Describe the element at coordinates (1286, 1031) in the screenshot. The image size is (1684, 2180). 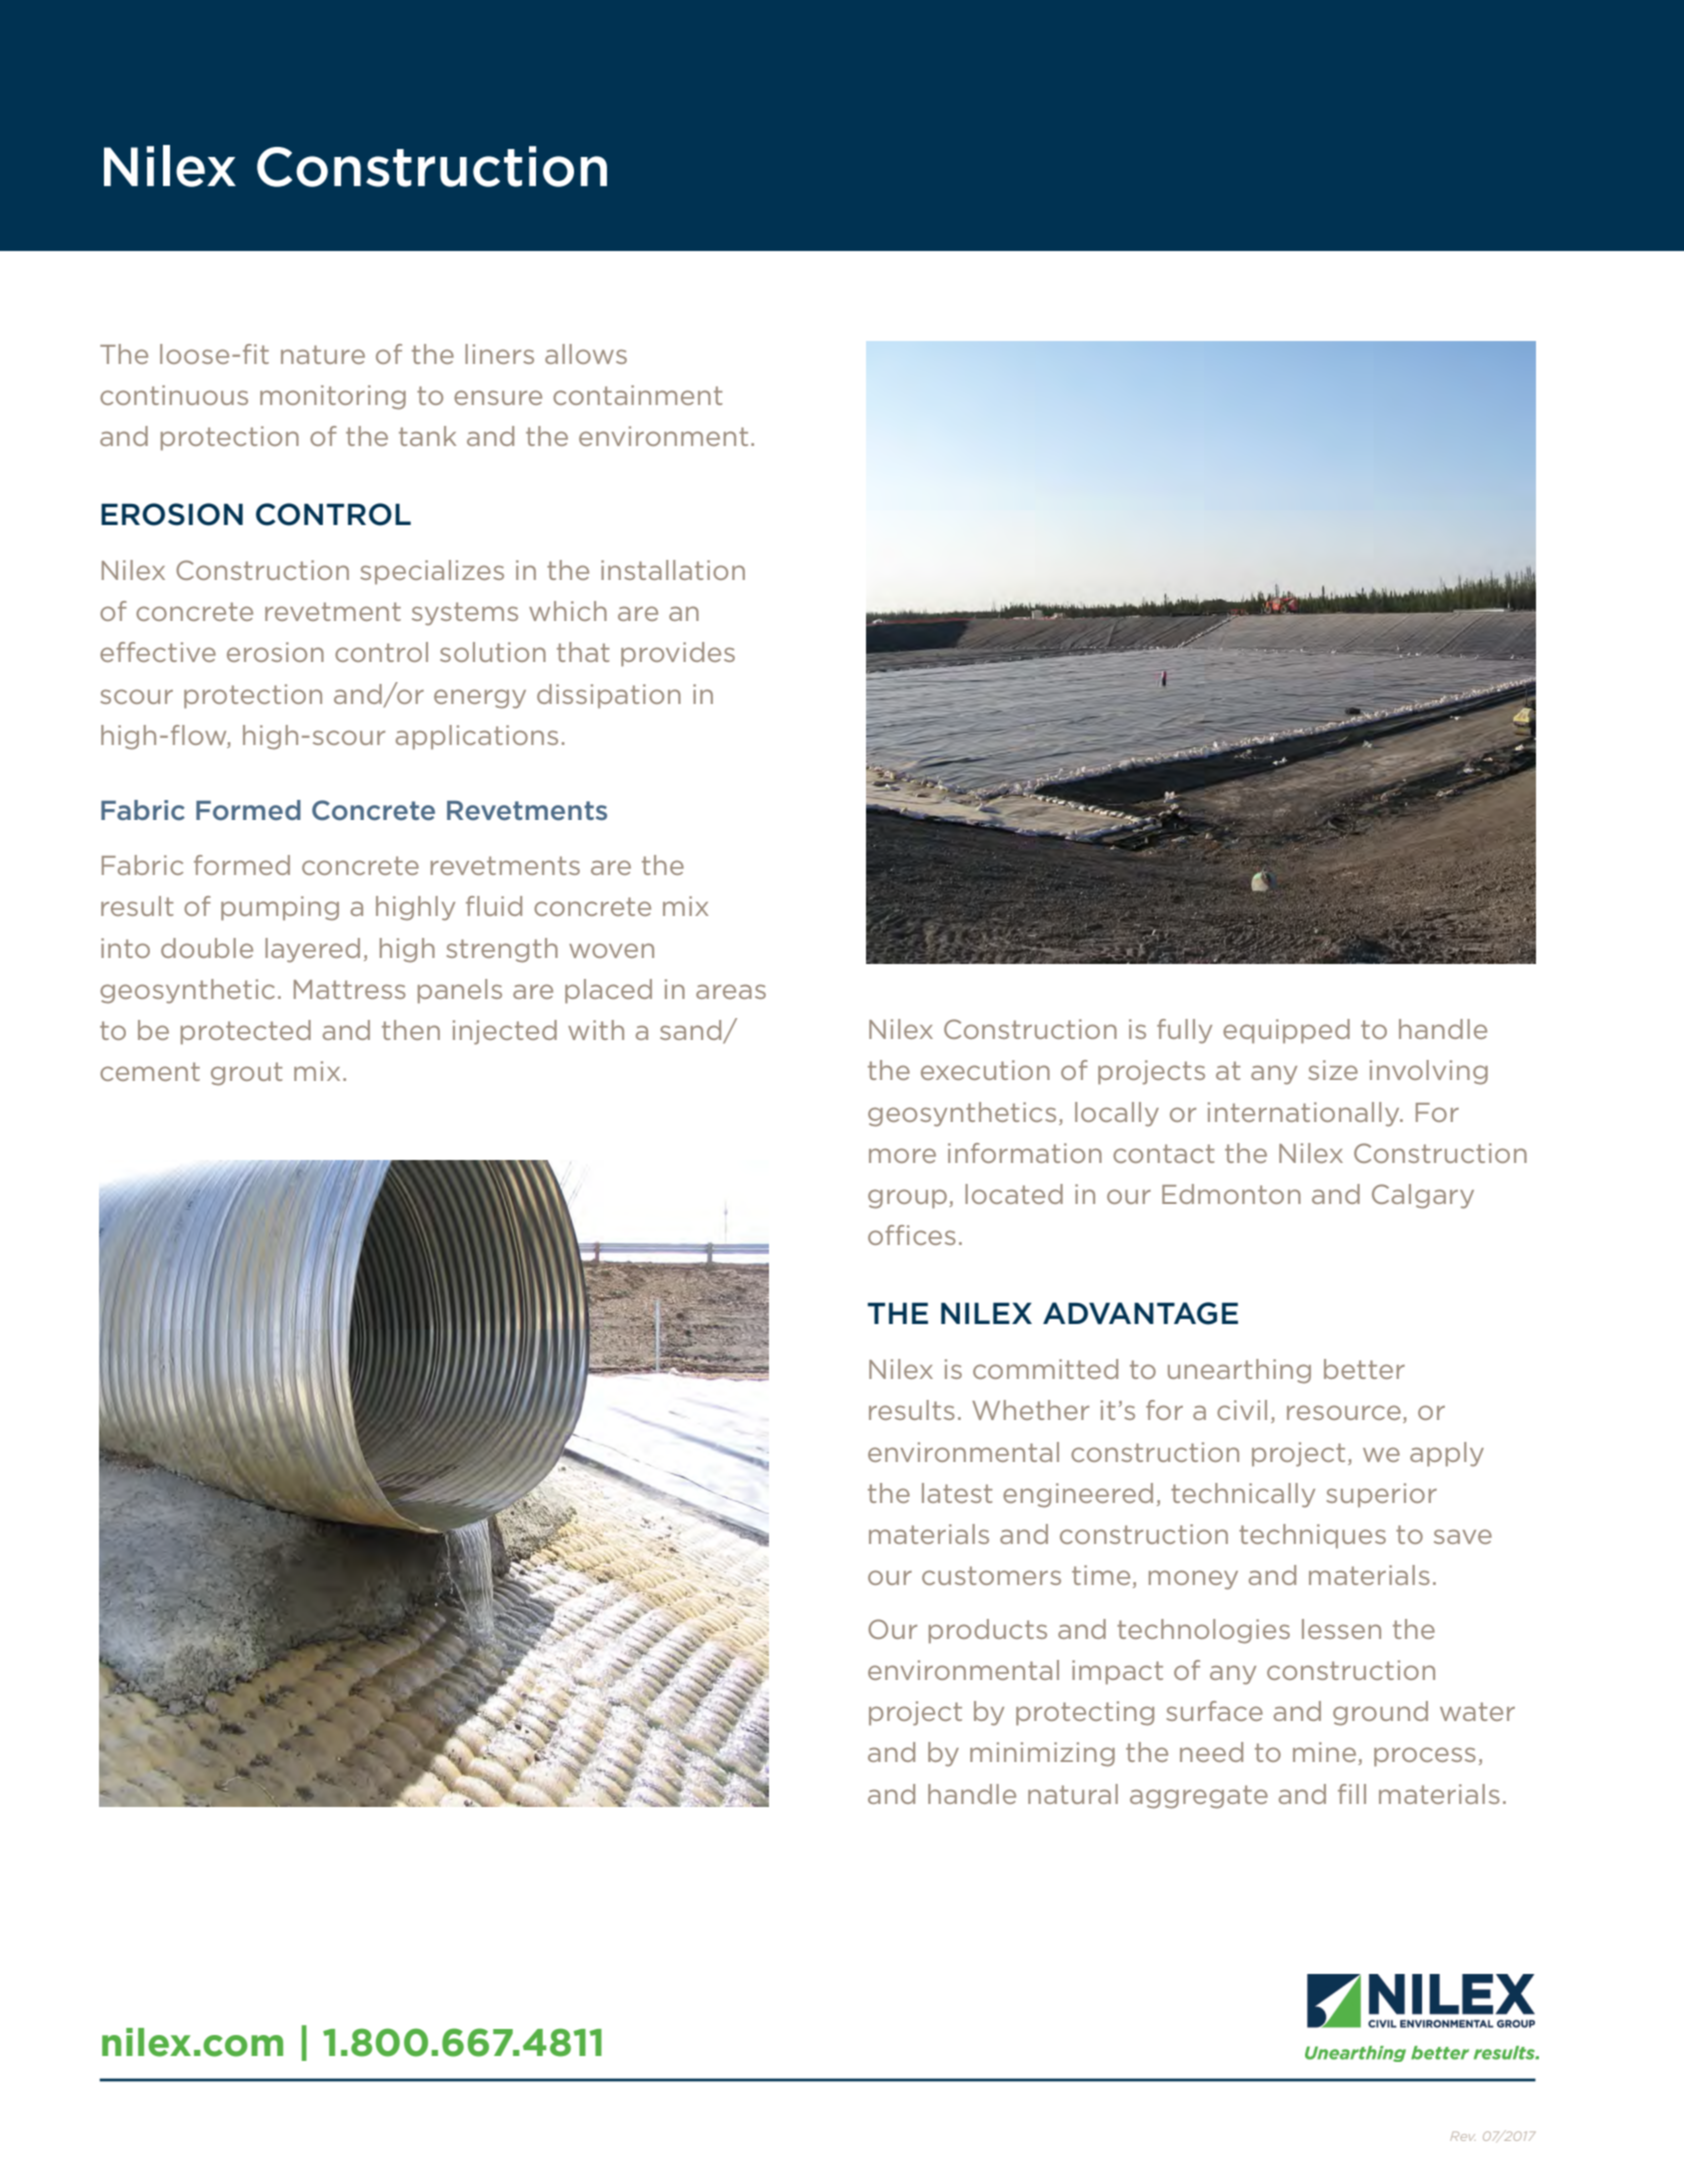
I see `equipped` at that location.
